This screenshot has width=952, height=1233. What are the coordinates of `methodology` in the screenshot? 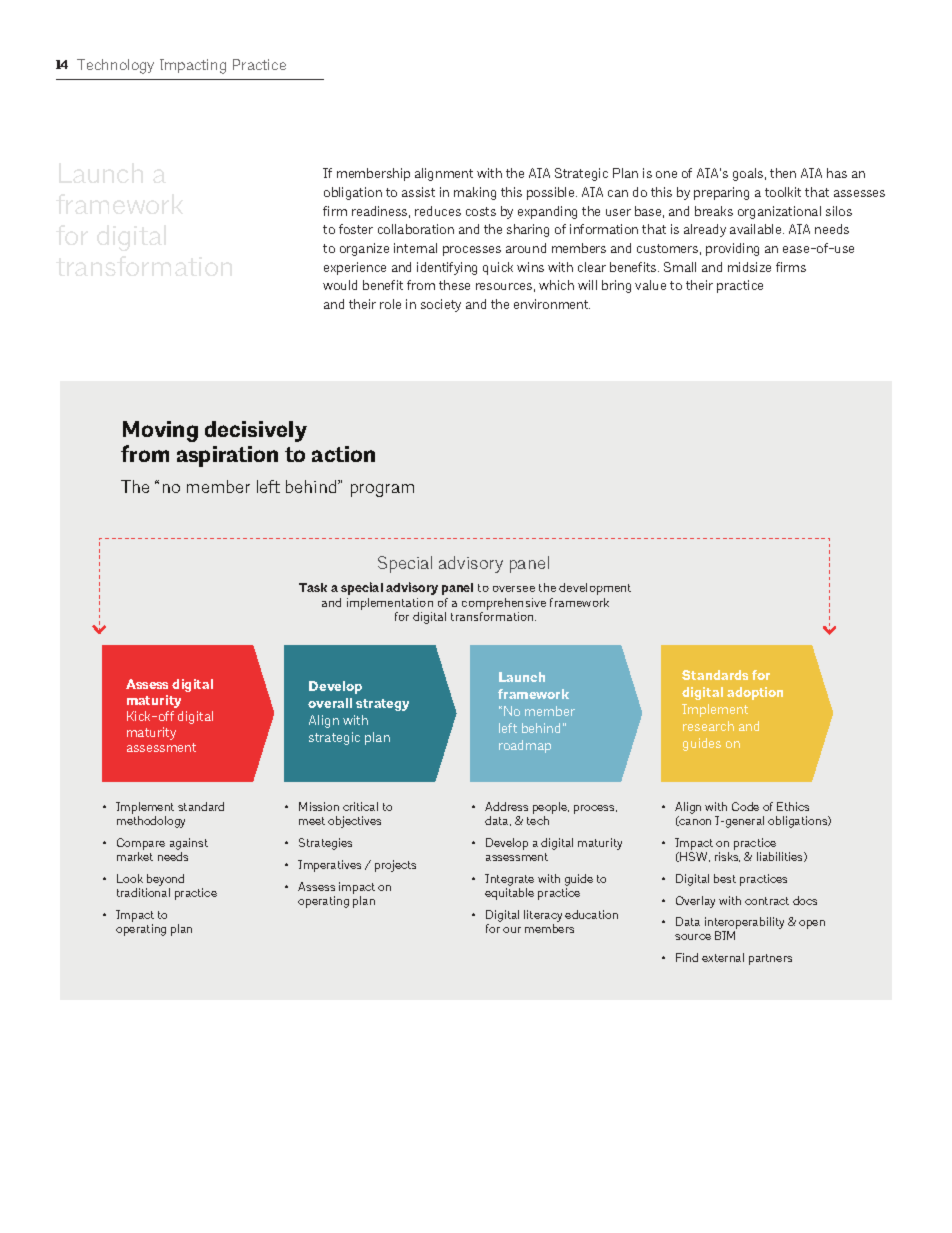 It's located at (151, 822).
